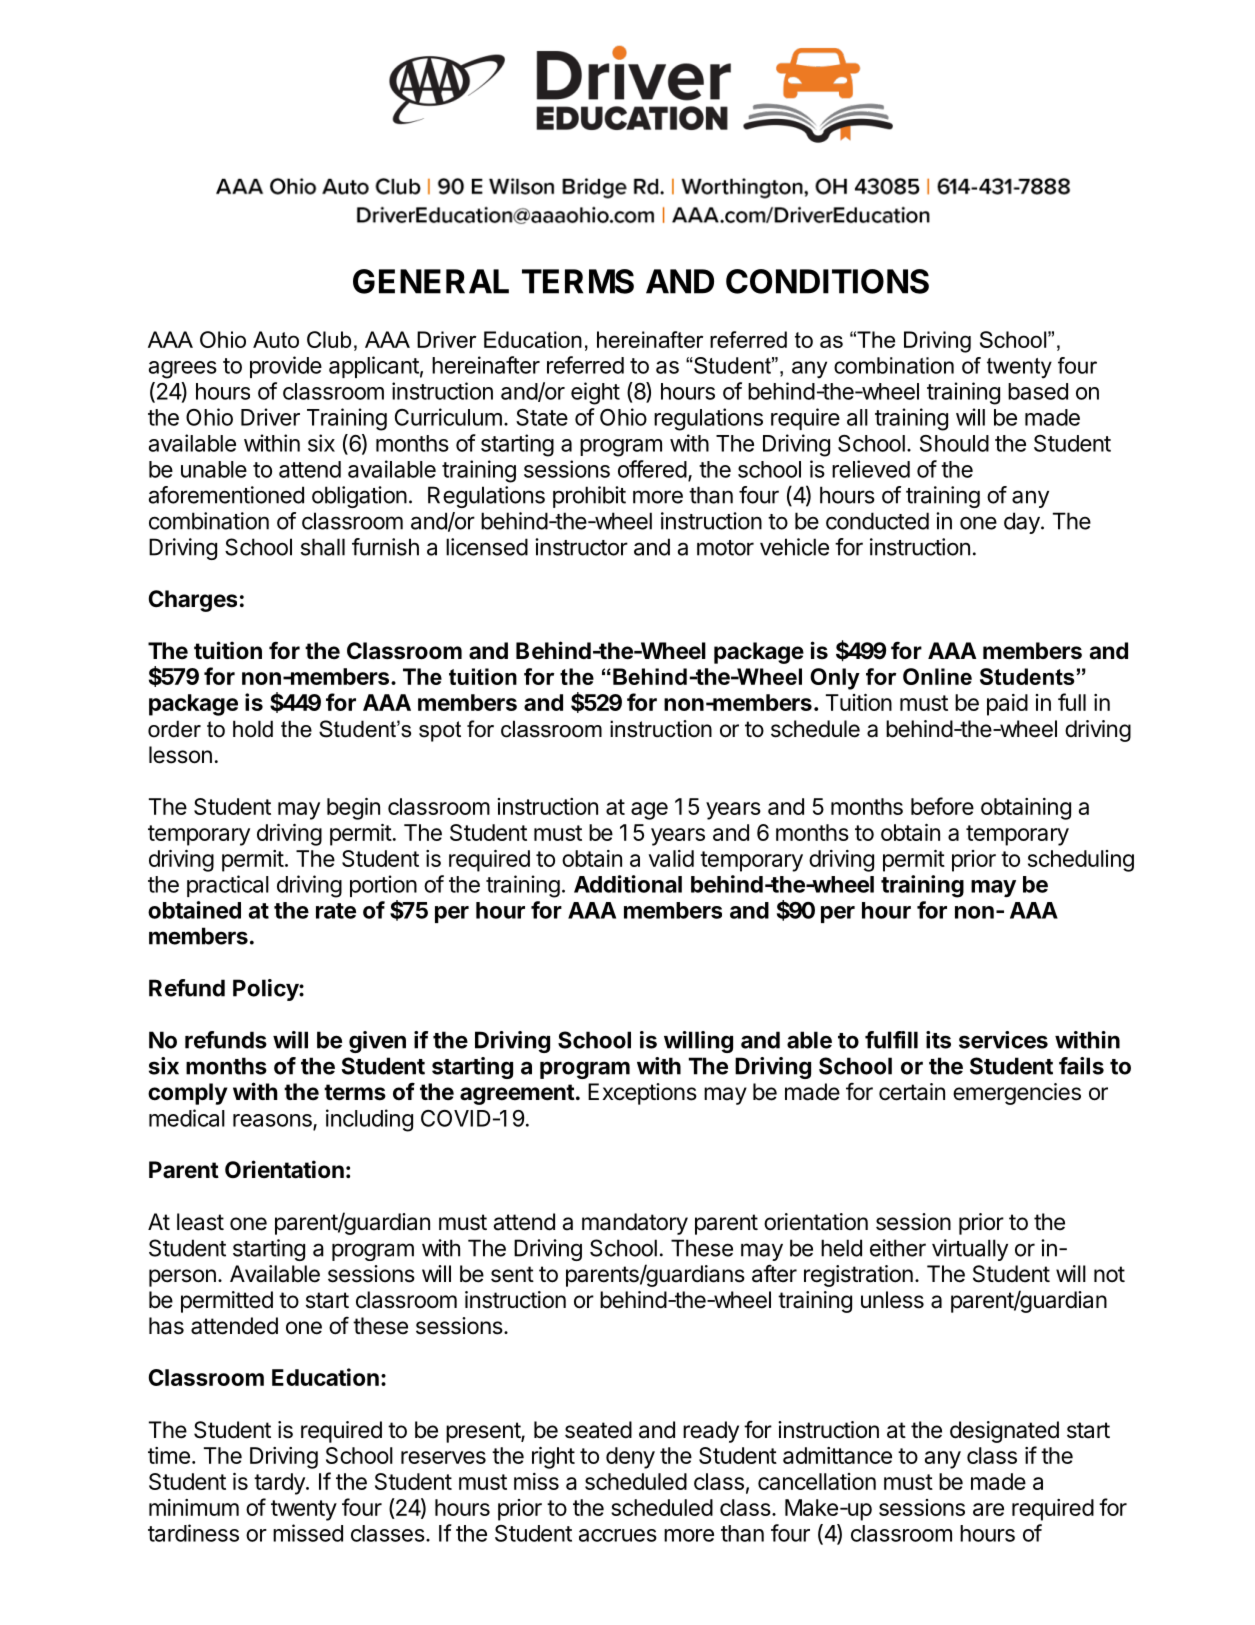 The image size is (1255, 1625). I want to click on Additional, so click(628, 884).
